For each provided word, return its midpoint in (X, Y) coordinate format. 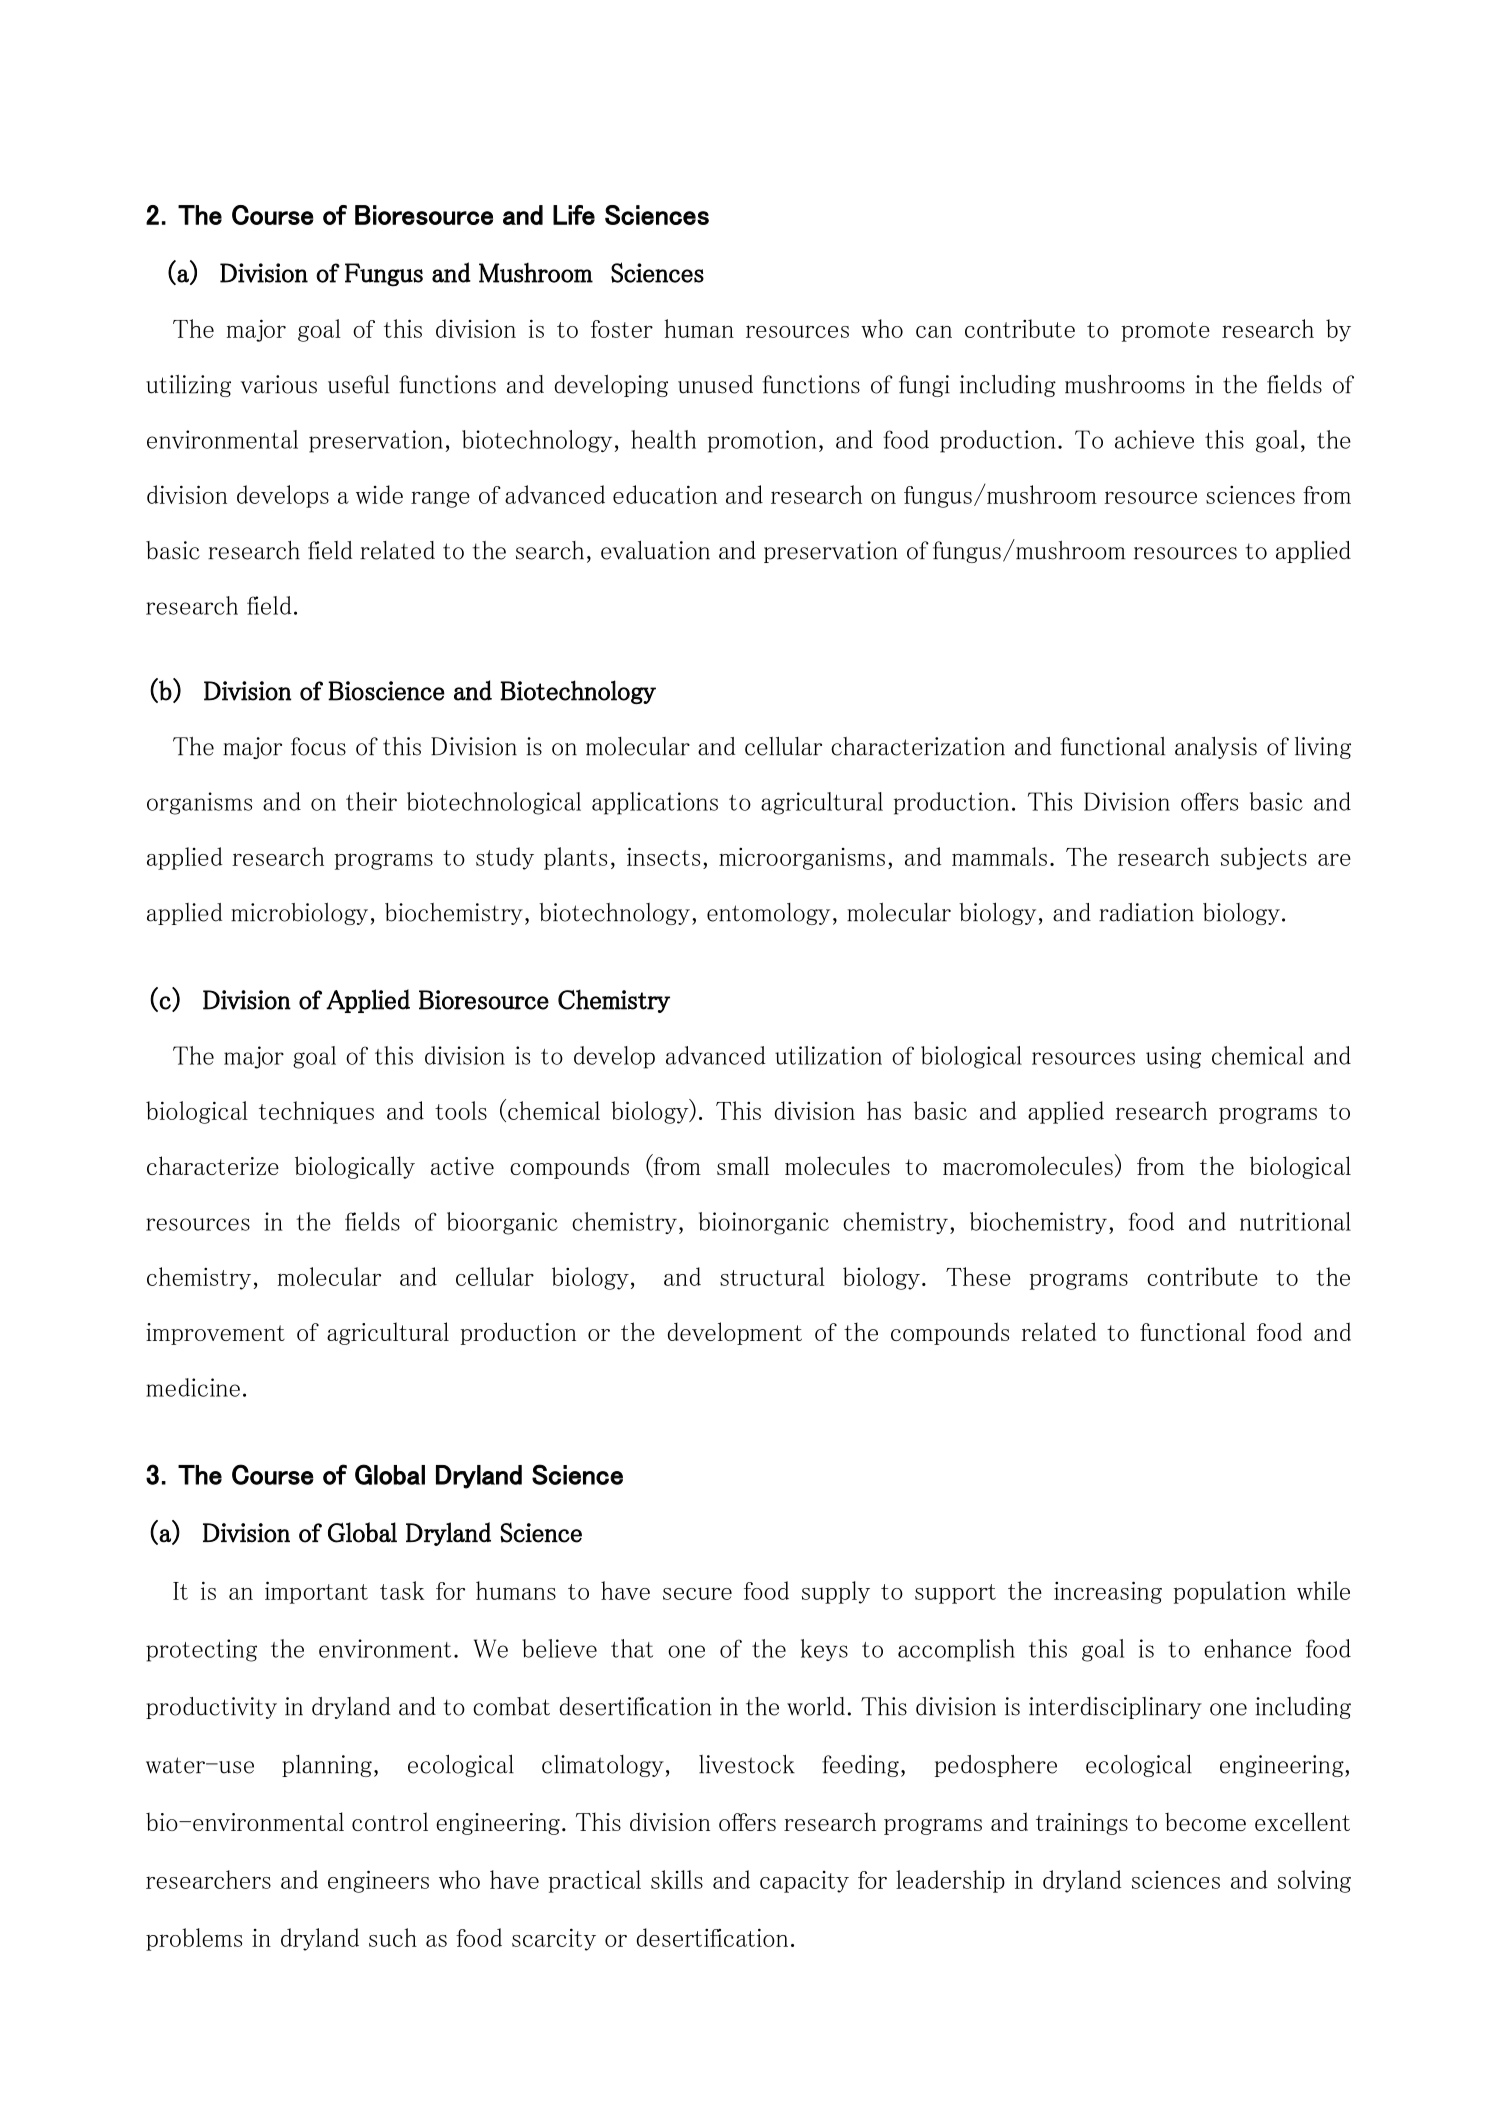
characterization (918, 746)
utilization (828, 1055)
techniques (316, 1112)
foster (622, 329)
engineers (378, 1881)
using (1173, 1057)
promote (1166, 332)
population (1230, 1592)
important (316, 1592)
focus (318, 746)
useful (358, 384)
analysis (1216, 747)
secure (697, 1593)
